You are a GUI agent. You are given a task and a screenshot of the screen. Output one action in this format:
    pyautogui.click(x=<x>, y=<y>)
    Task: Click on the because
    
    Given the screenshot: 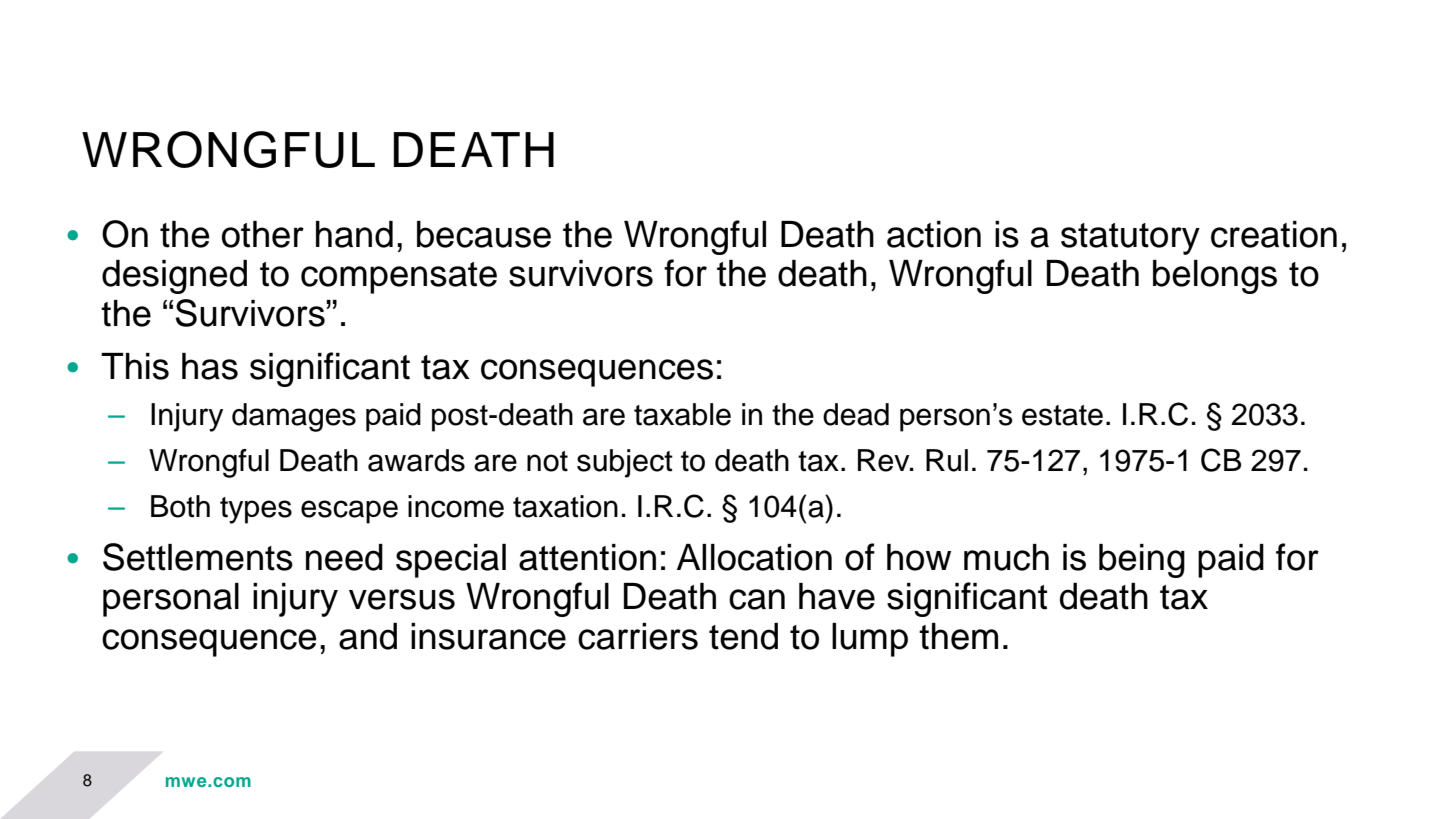 What is the action you would take?
    pyautogui.click(x=484, y=234)
